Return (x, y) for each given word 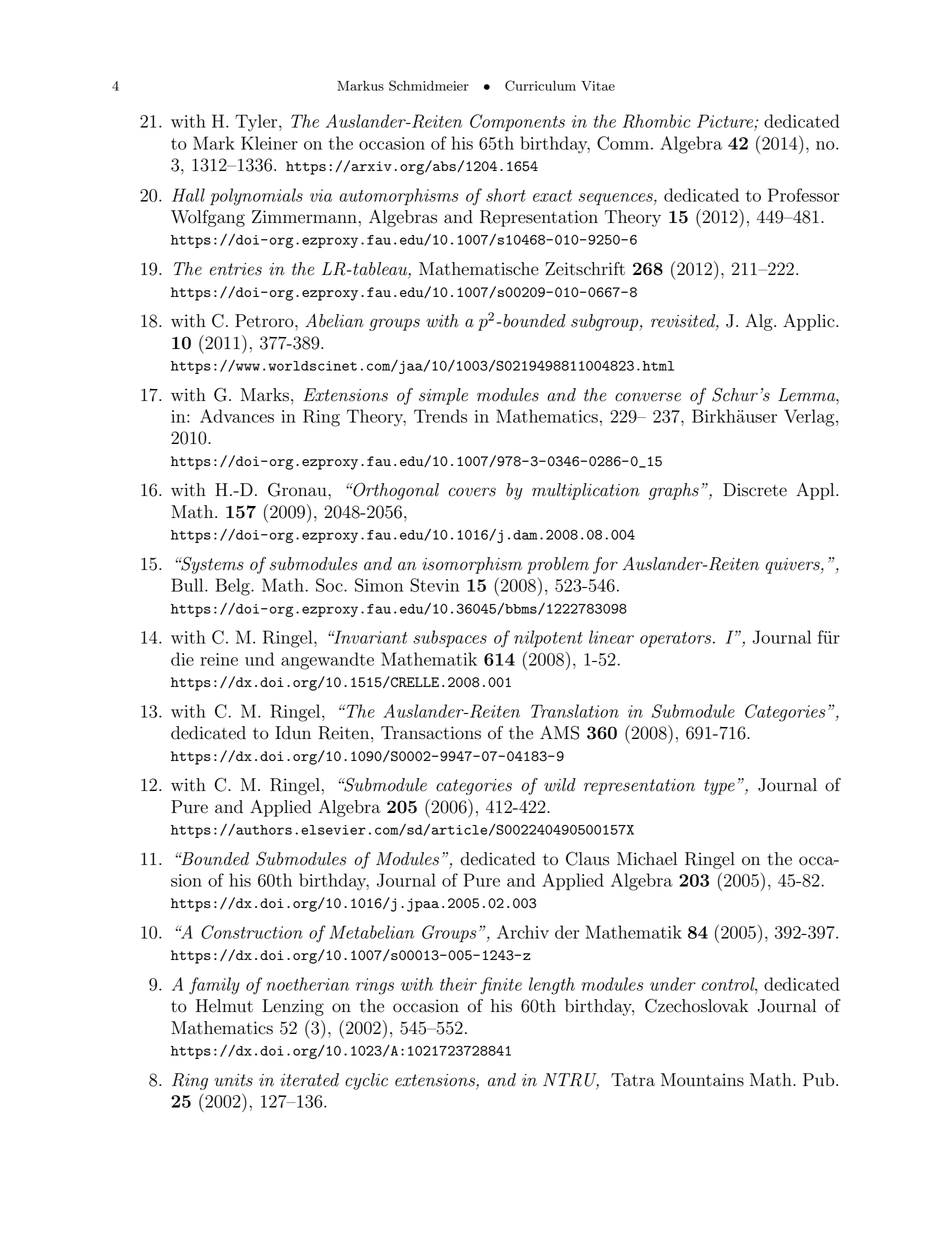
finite (501, 986)
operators (677, 640)
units (233, 1080)
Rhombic (657, 121)
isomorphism (472, 565)
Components (517, 123)
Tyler (257, 123)
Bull (188, 585)
